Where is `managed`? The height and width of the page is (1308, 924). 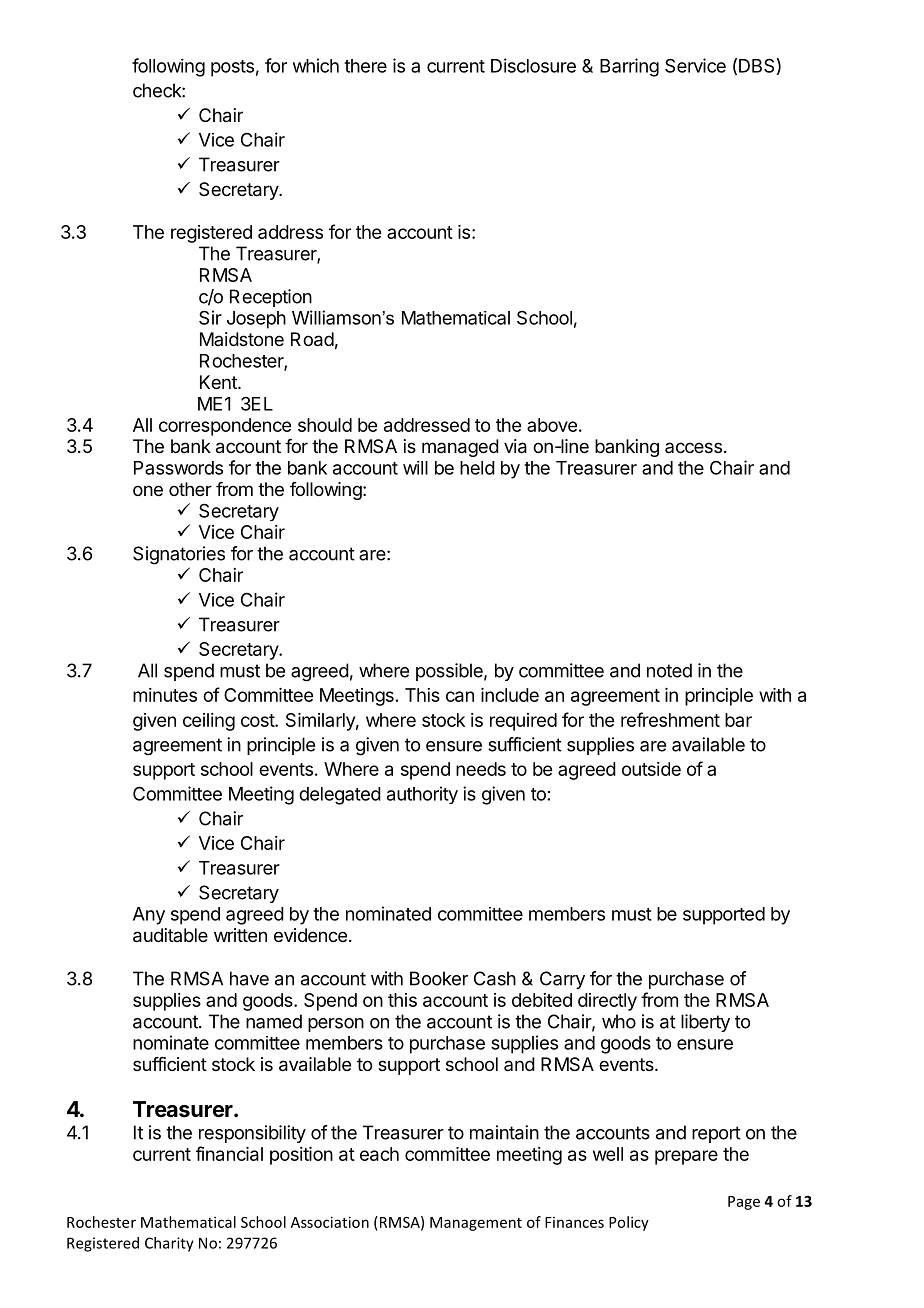 managed is located at coordinates (460, 448).
